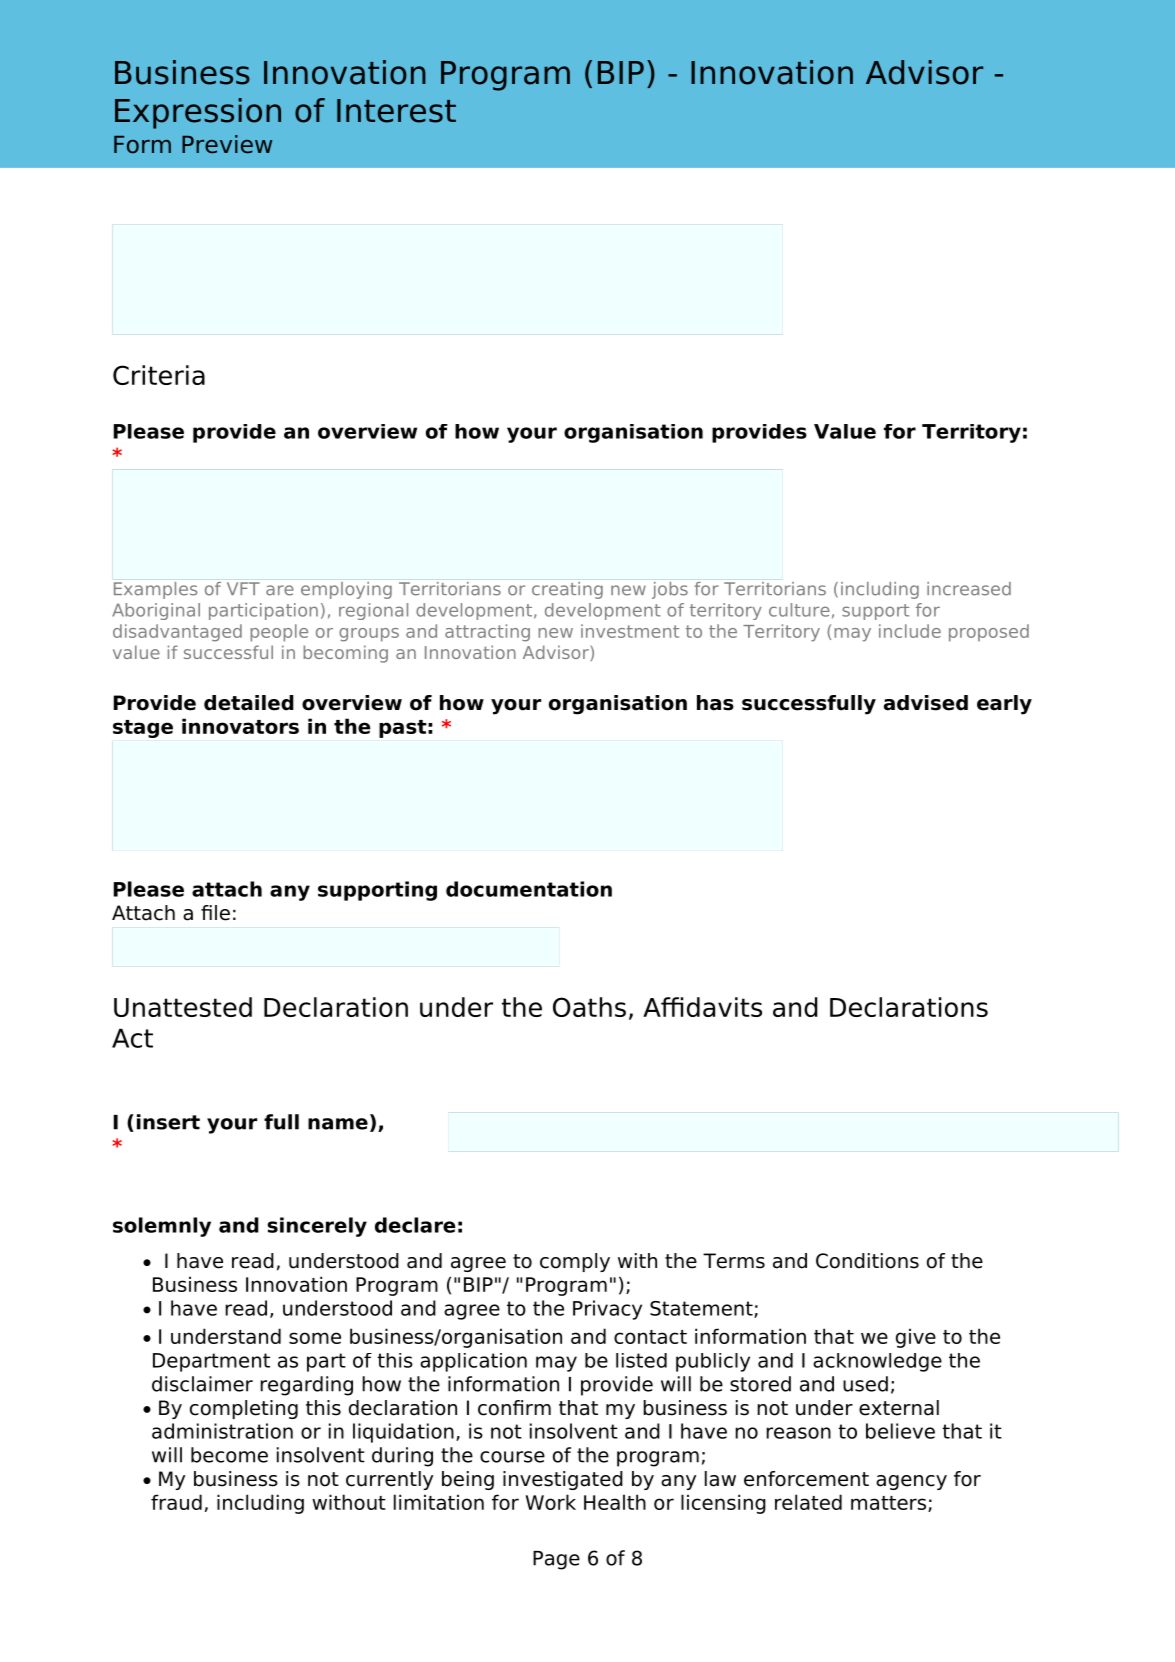 This document has width=1175, height=1662. Describe the element at coordinates (176, 1502) in the document. I see `fraud` at that location.
